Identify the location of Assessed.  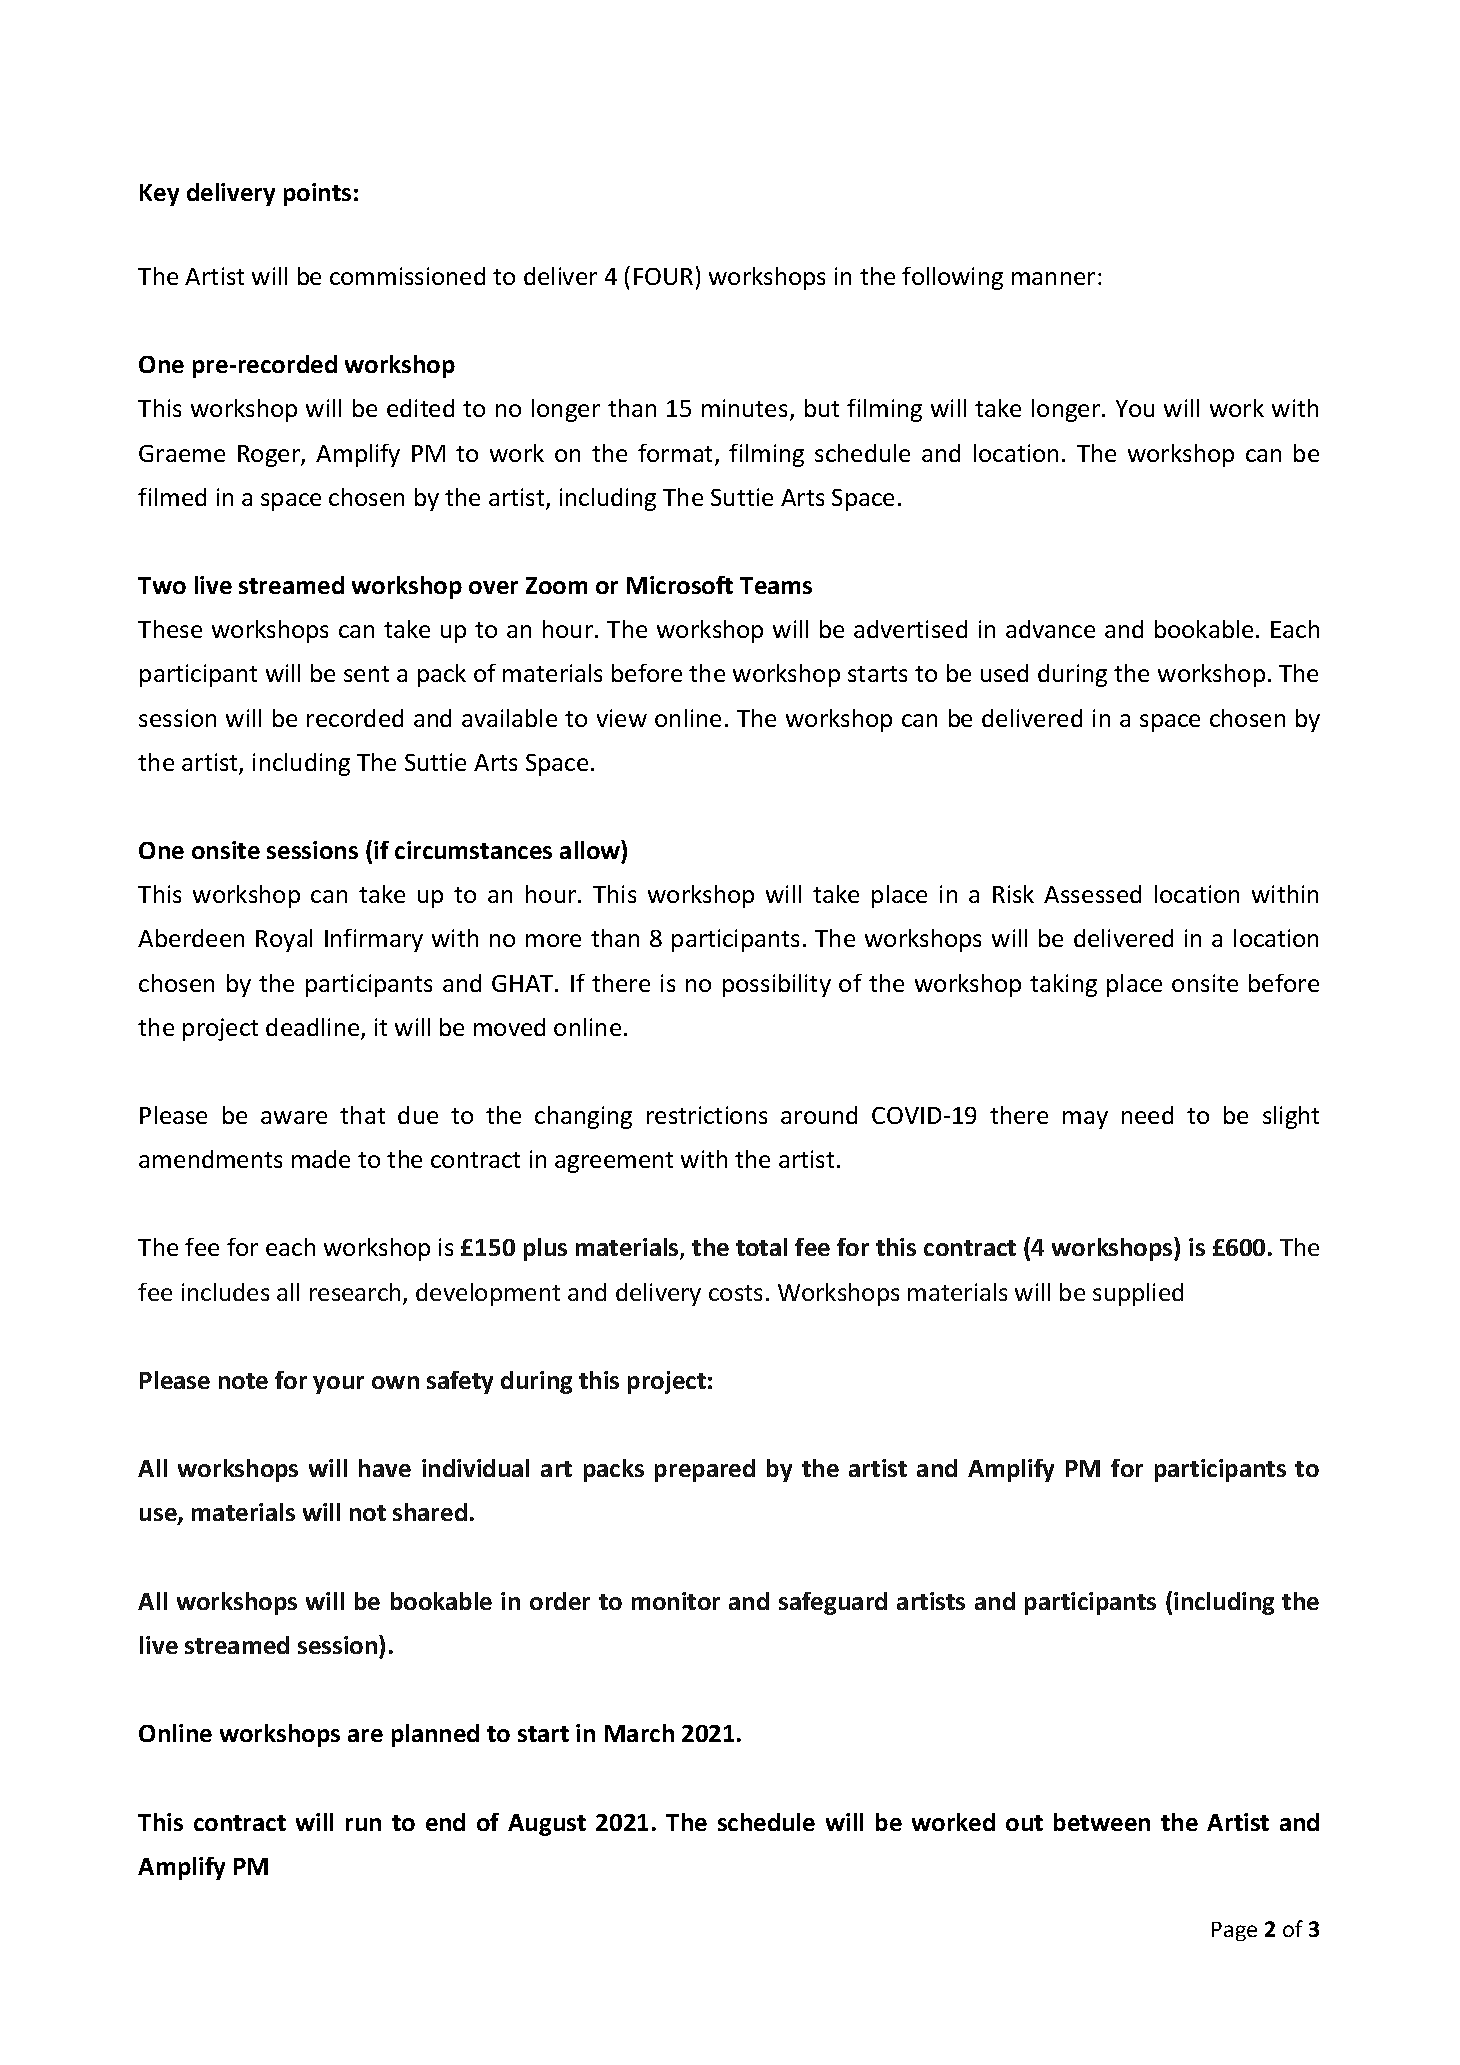
(1092, 894).
